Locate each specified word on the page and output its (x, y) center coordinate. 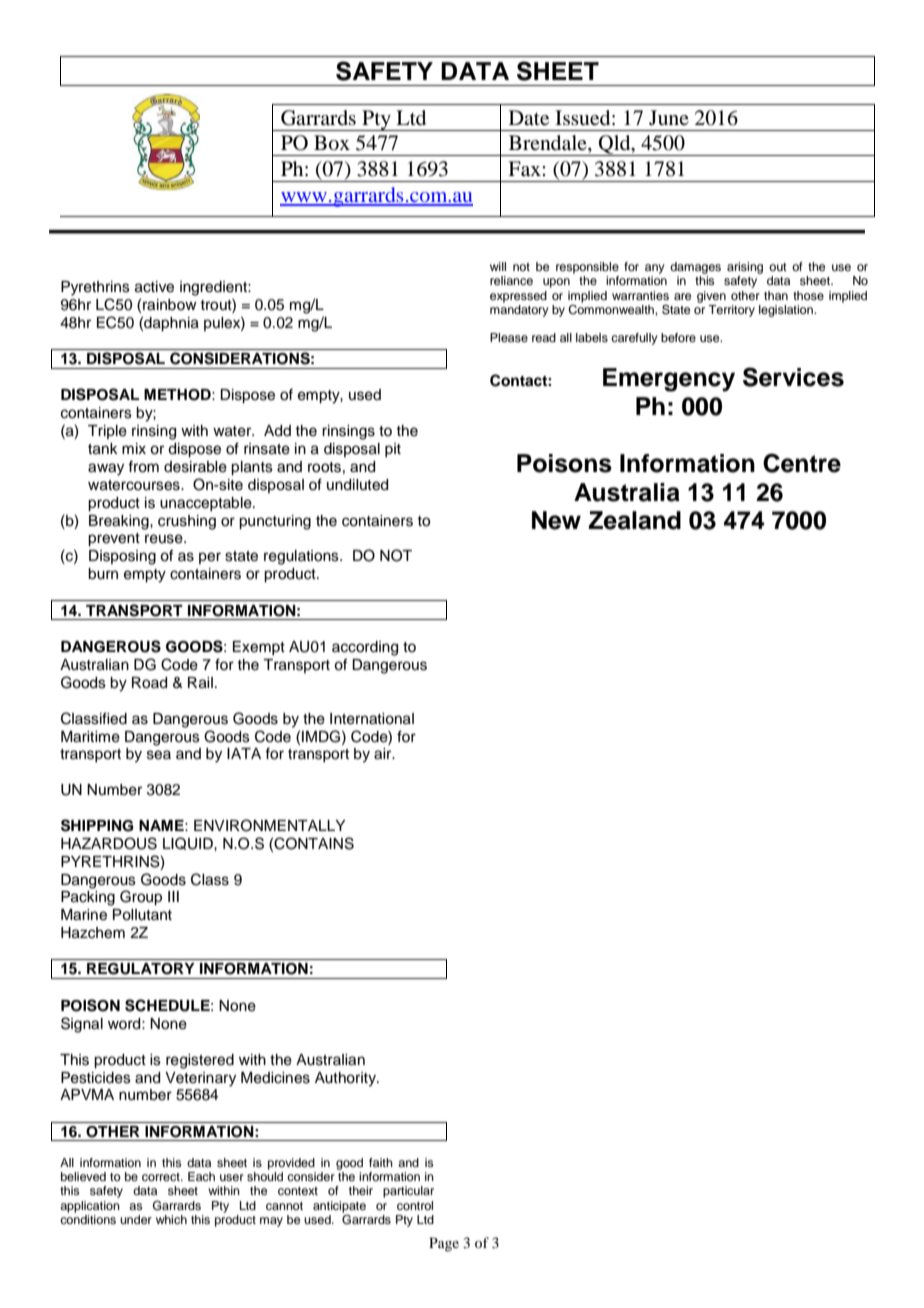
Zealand (635, 520)
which (171, 1219)
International (372, 719)
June (669, 117)
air (384, 754)
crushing (187, 522)
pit (393, 450)
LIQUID (189, 843)
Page (444, 1244)
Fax (525, 169)
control (415, 1205)
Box (332, 143)
